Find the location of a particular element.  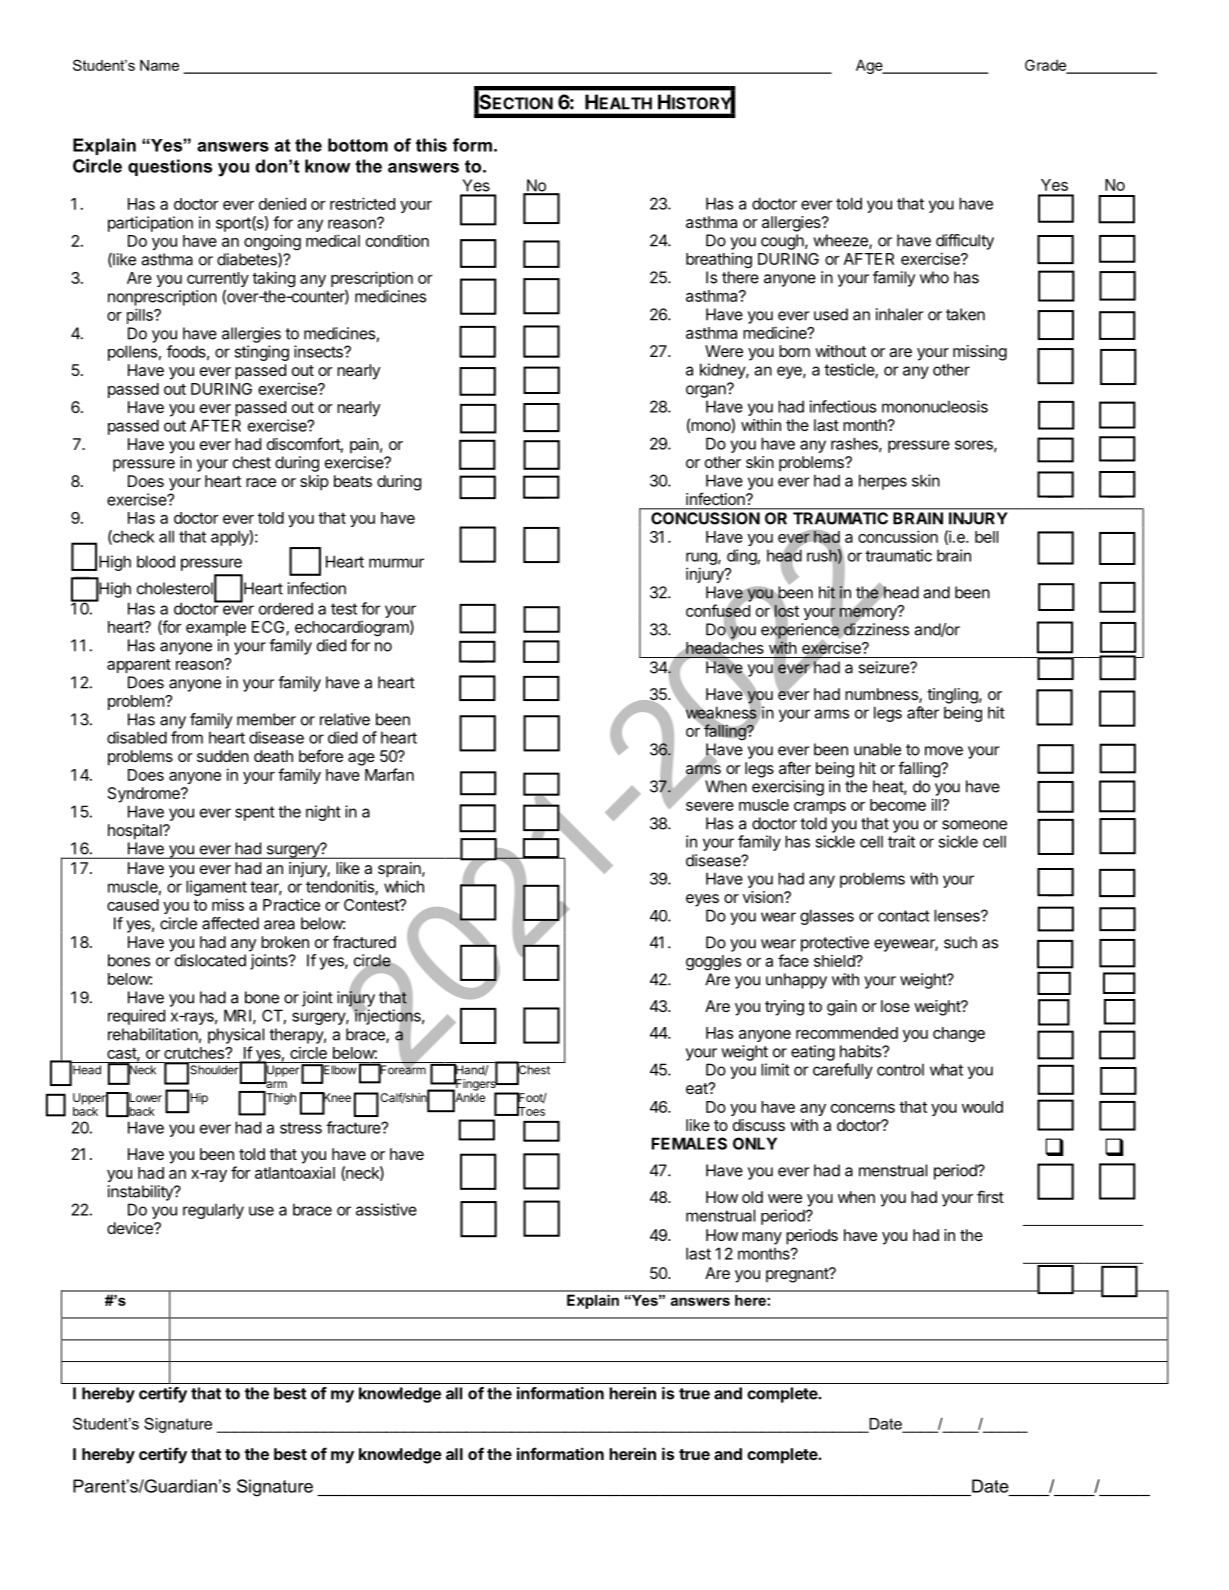

taken is located at coordinates (965, 314).
